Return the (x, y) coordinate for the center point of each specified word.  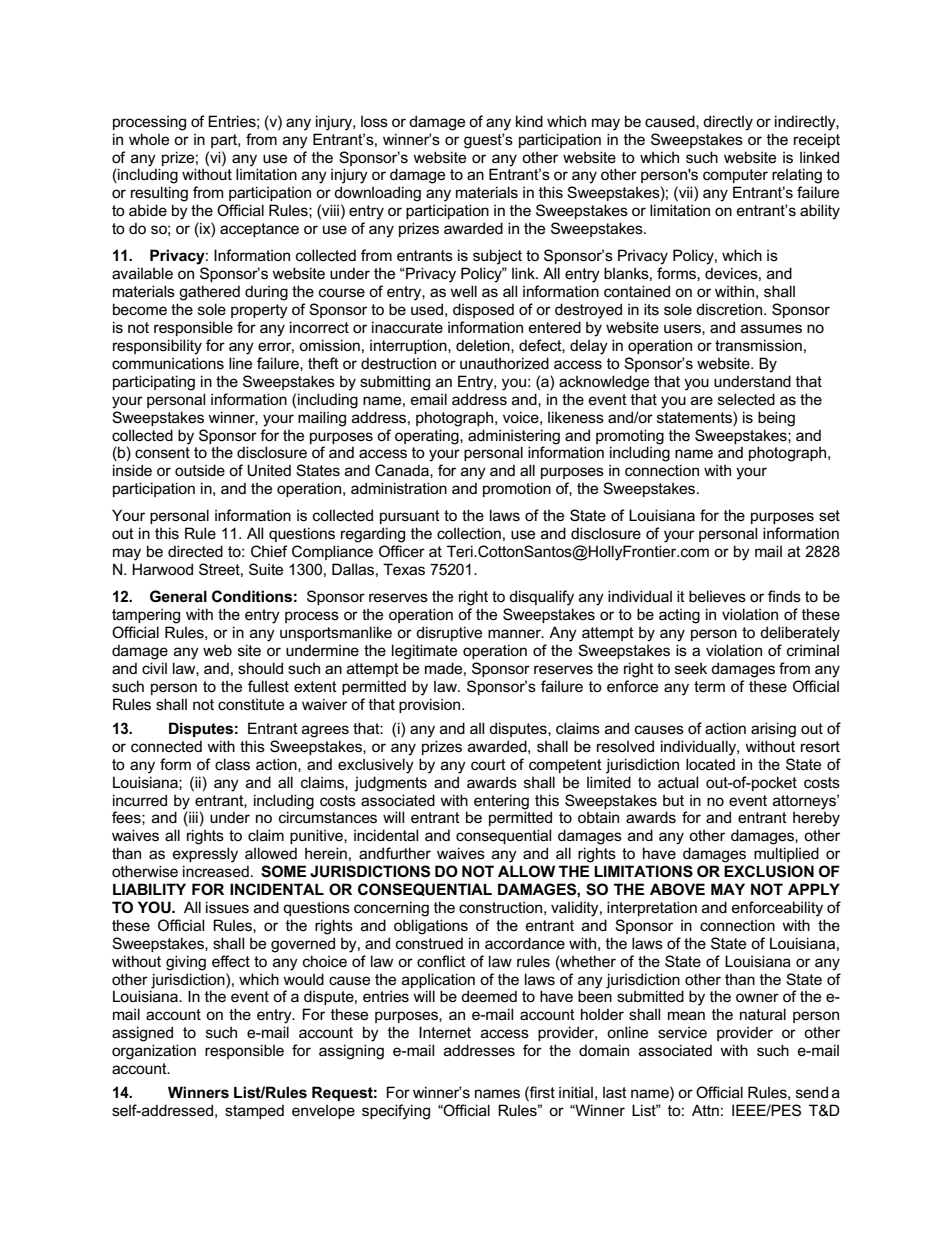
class (232, 764)
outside (200, 470)
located (710, 764)
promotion (517, 489)
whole (149, 139)
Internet (445, 1032)
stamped (254, 1111)
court (488, 764)
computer (735, 176)
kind (529, 121)
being (776, 419)
